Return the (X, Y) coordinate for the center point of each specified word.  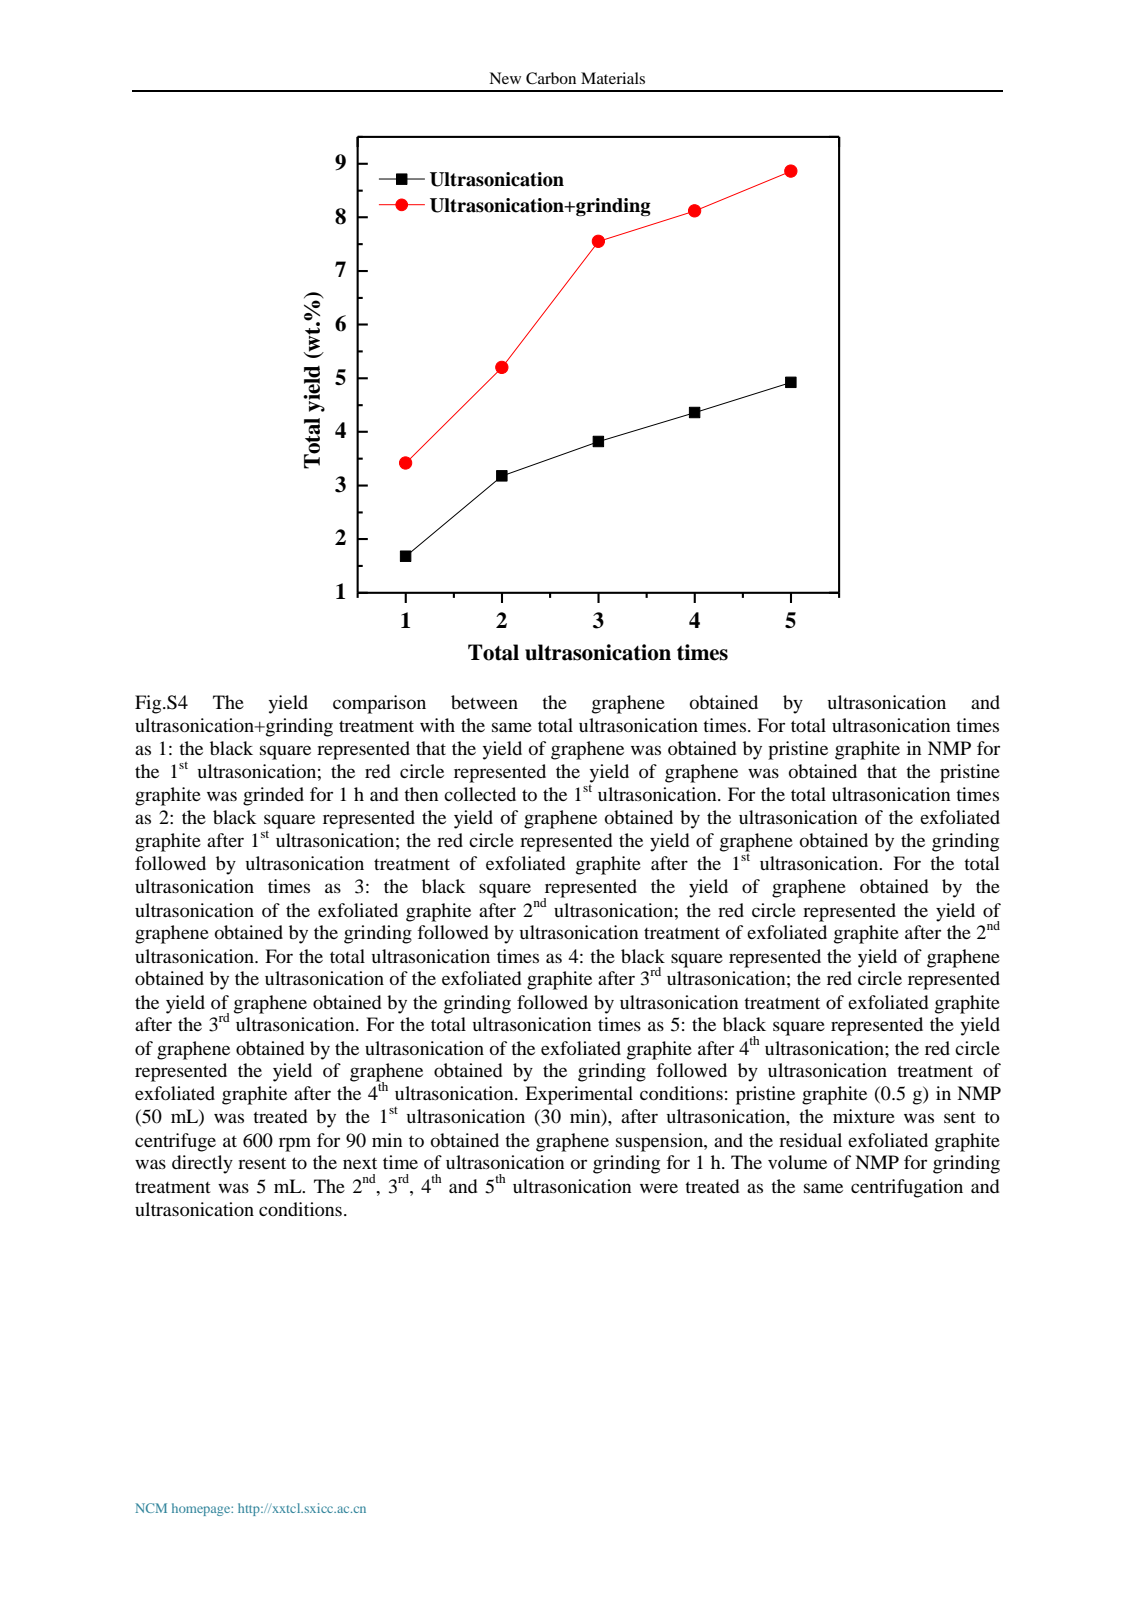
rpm (295, 1144)
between (484, 702)
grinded (273, 796)
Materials (613, 78)
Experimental (579, 1095)
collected (480, 794)
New (505, 78)
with (437, 725)
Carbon (551, 78)
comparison (379, 704)
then (421, 794)
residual (810, 1140)
